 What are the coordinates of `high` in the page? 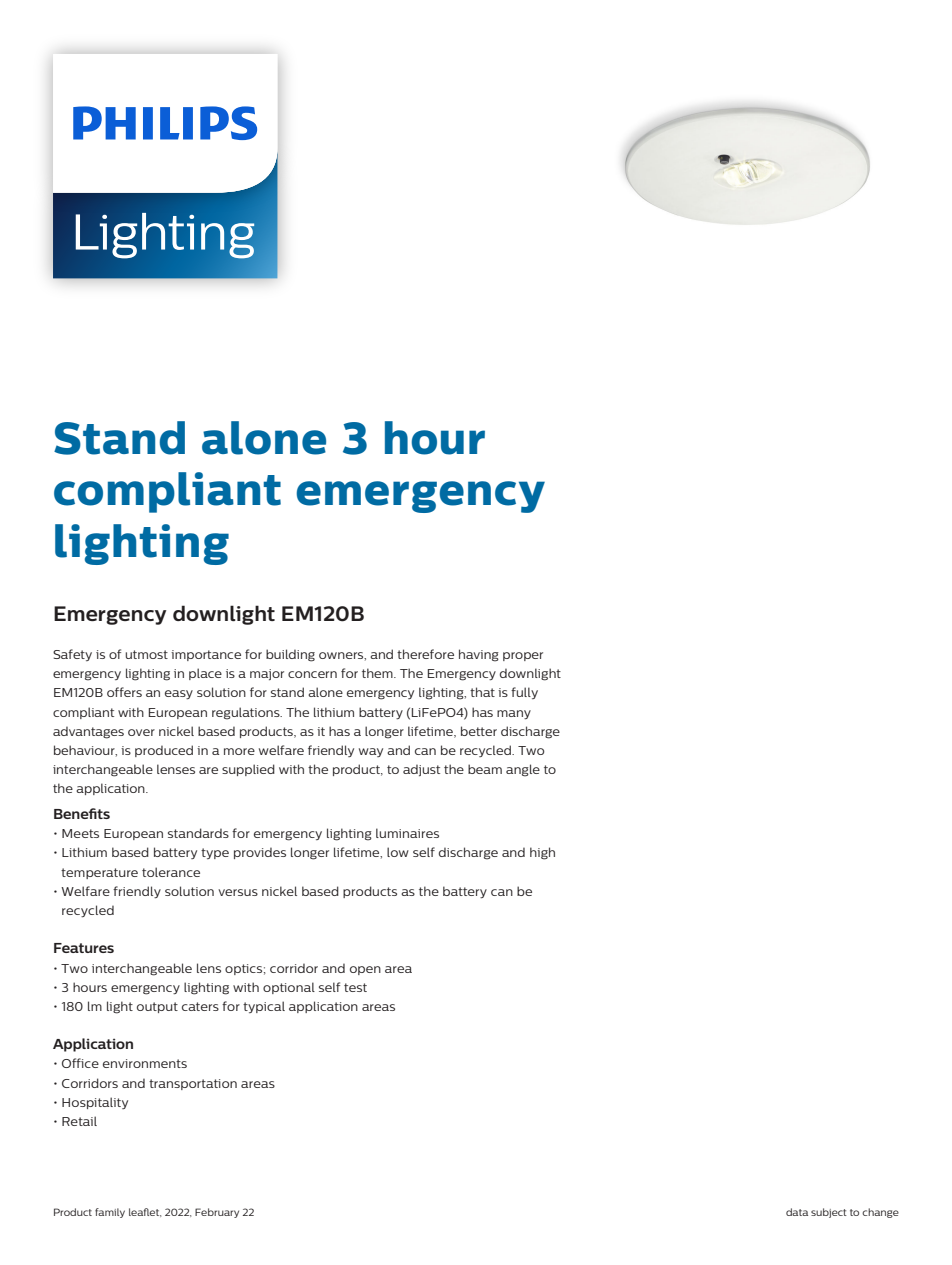 It's located at (542, 853).
